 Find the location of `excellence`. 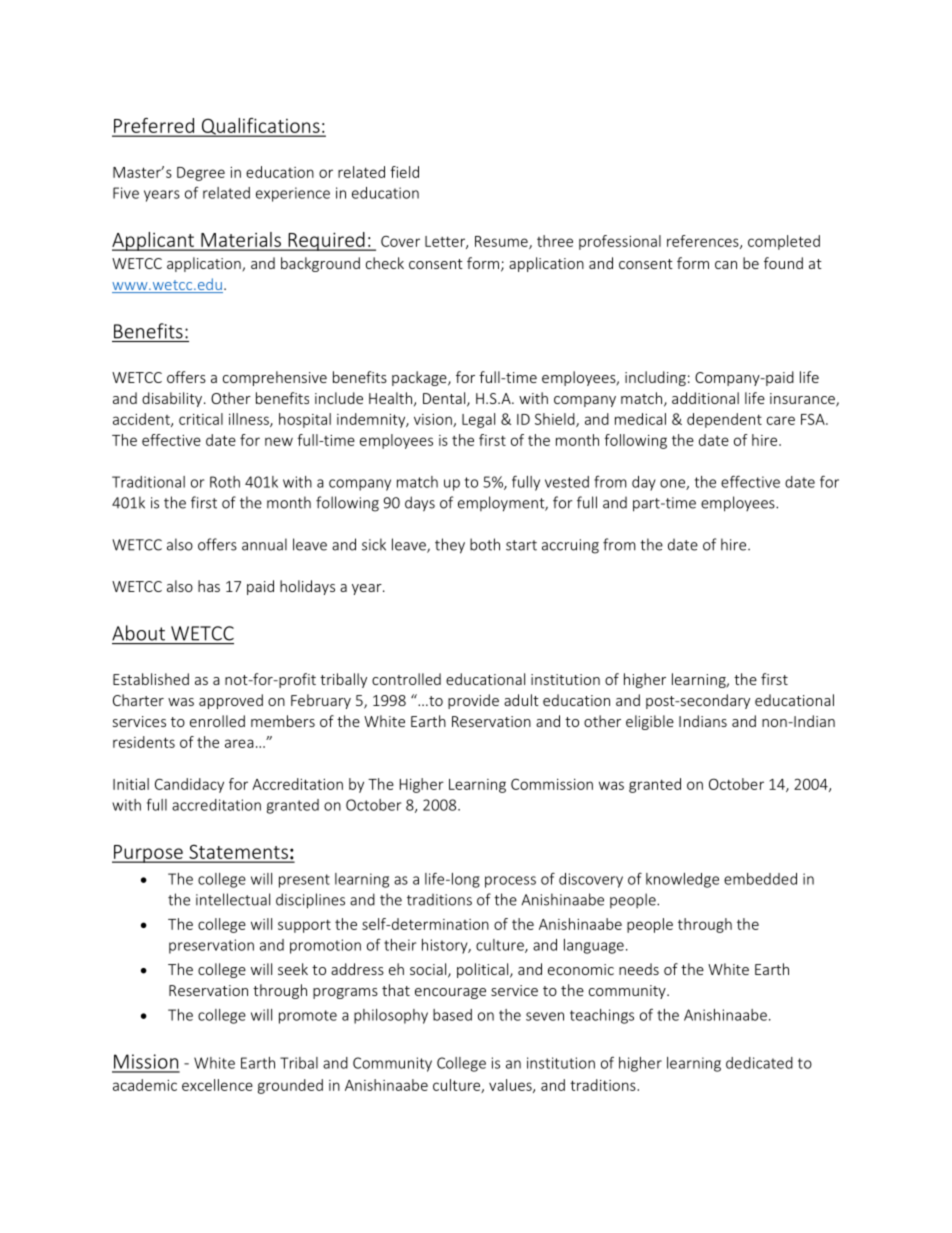

excellence is located at coordinates (217, 1085).
